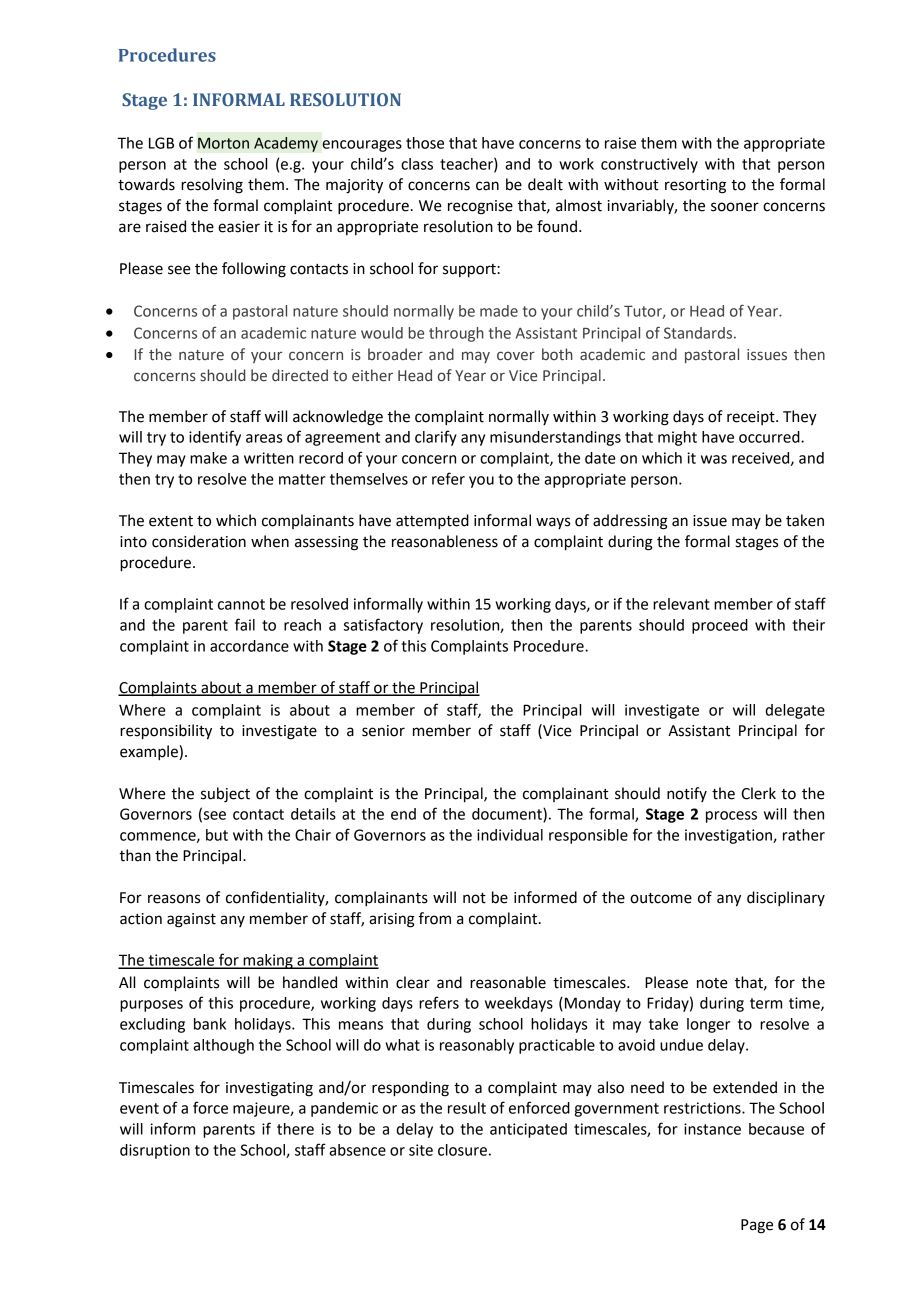 The height and width of the page is (1308, 924). Describe the element at coordinates (383, 731) in the page. I see `senior` at that location.
